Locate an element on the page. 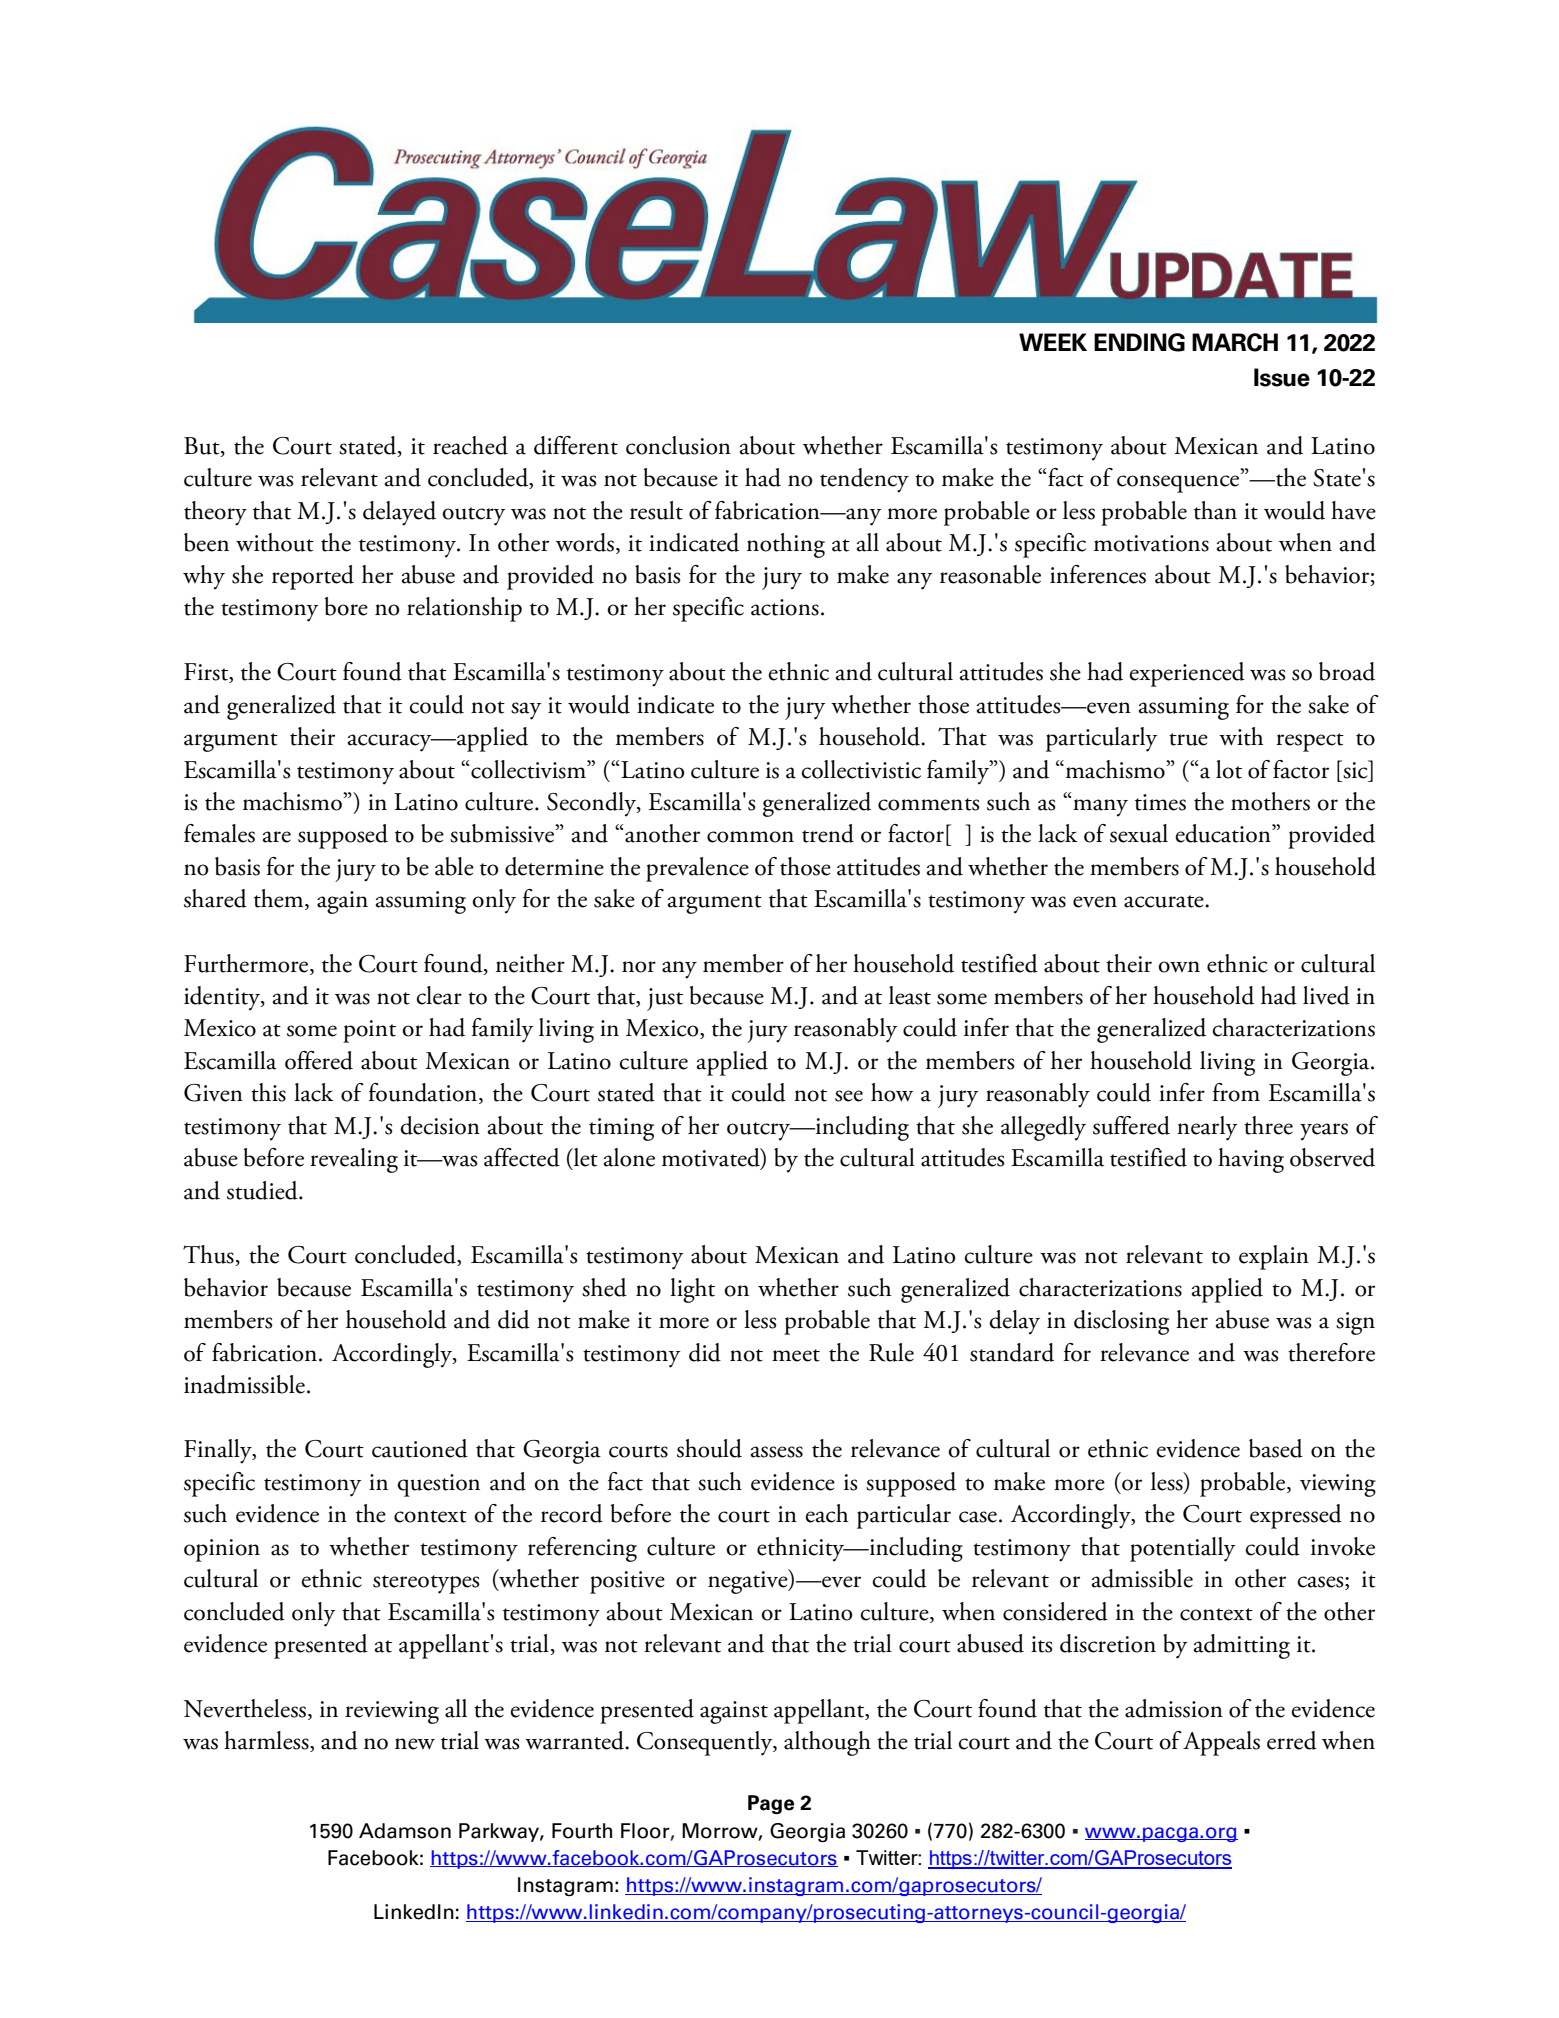 This document has width=1559, height=2018. from is located at coordinates (1236, 1092).
